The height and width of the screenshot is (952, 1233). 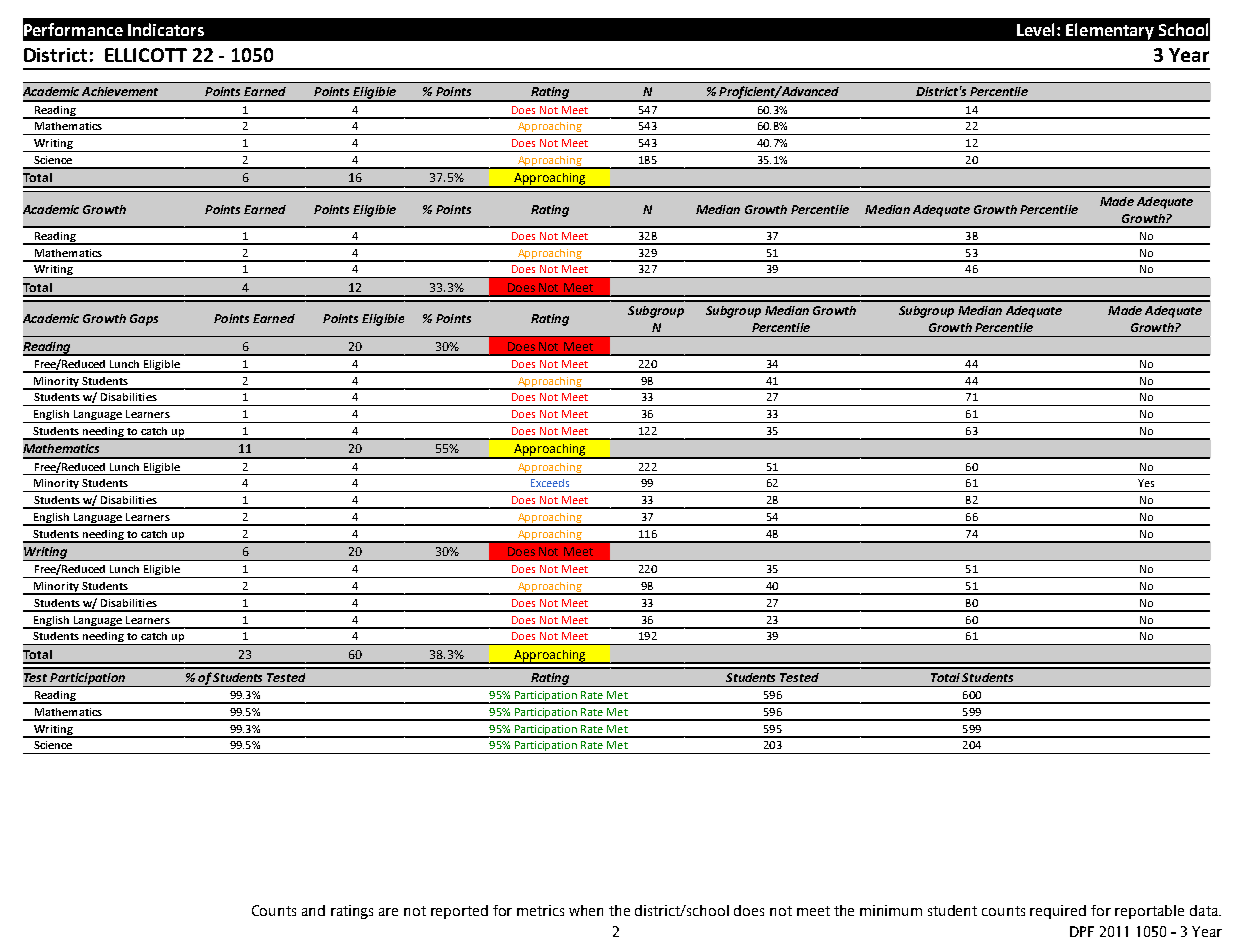 What do you see at coordinates (146, 55) in the screenshot?
I see `ELLICOTT` at bounding box center [146, 55].
